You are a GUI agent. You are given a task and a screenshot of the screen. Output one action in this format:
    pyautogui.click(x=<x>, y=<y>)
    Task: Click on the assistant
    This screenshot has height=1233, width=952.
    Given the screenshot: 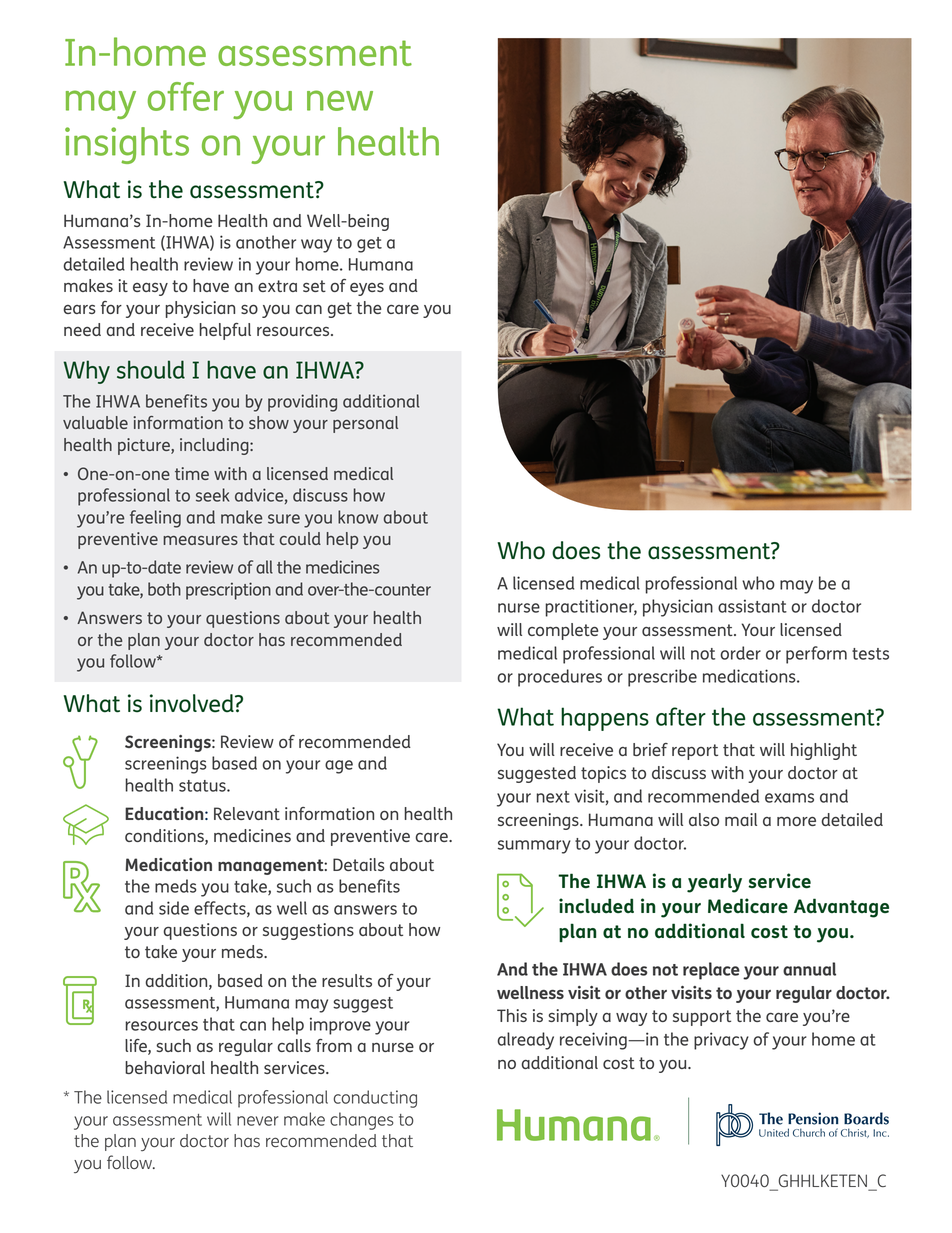 What is the action you would take?
    pyautogui.click(x=752, y=606)
